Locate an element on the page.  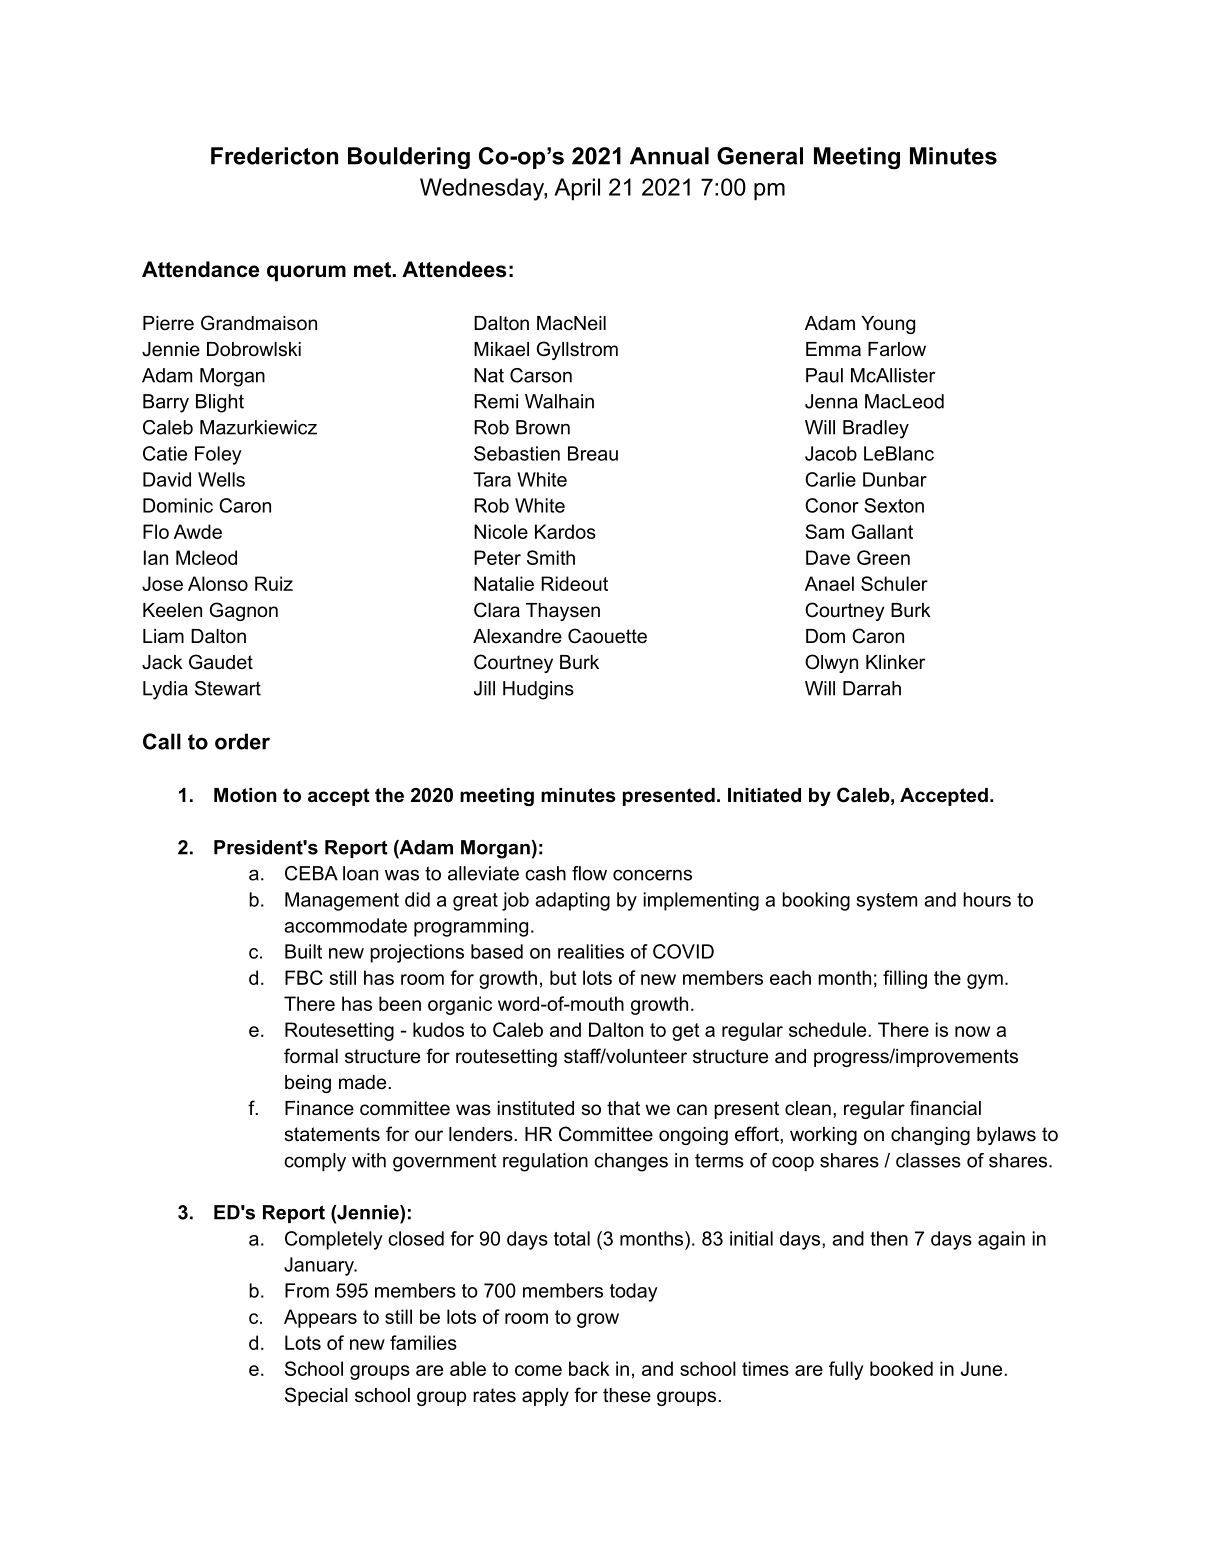
Schuler is located at coordinates (894, 583).
